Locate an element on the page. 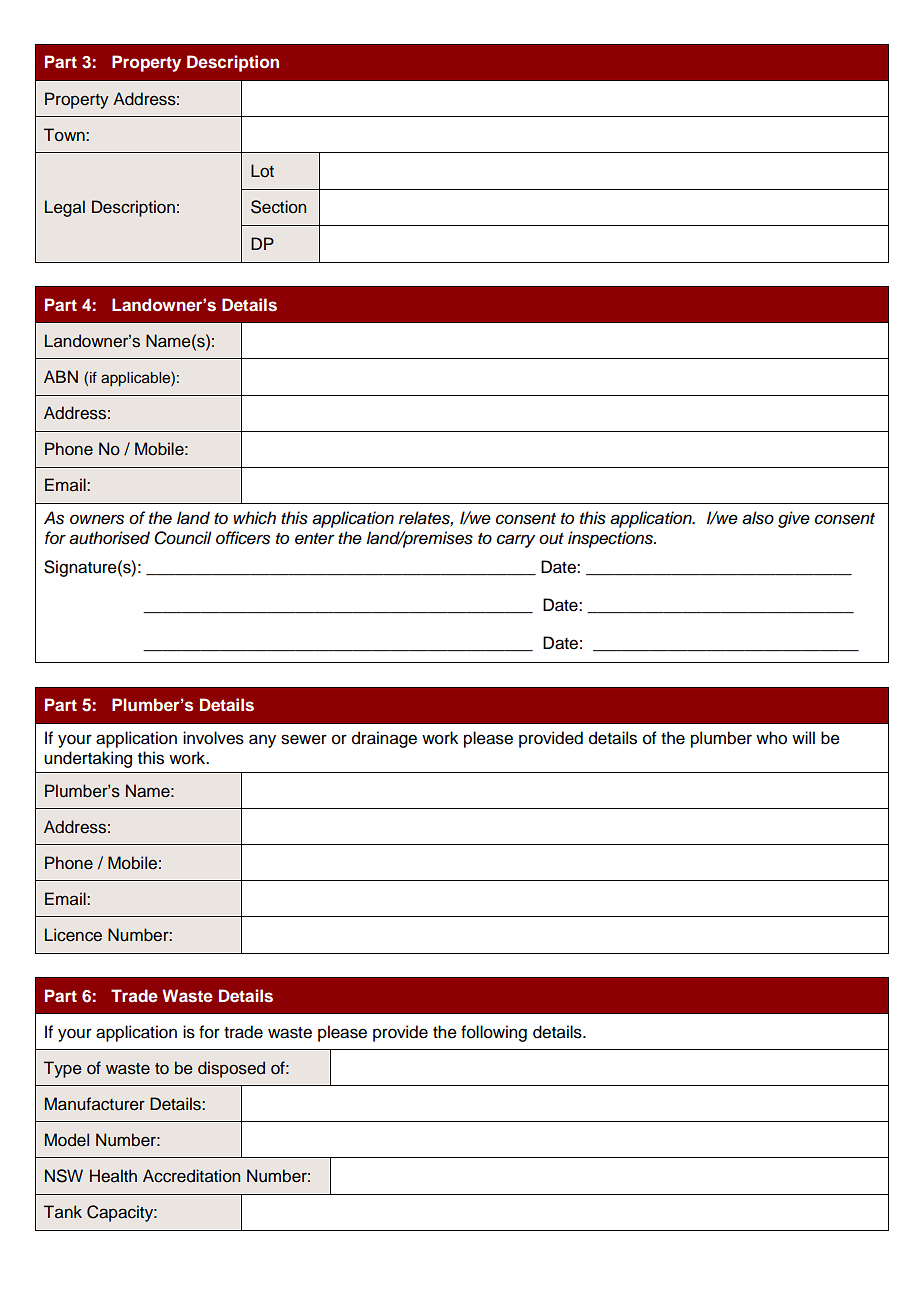 Image resolution: width=924 pixels, height=1308 pixels. drainage is located at coordinates (384, 739).
